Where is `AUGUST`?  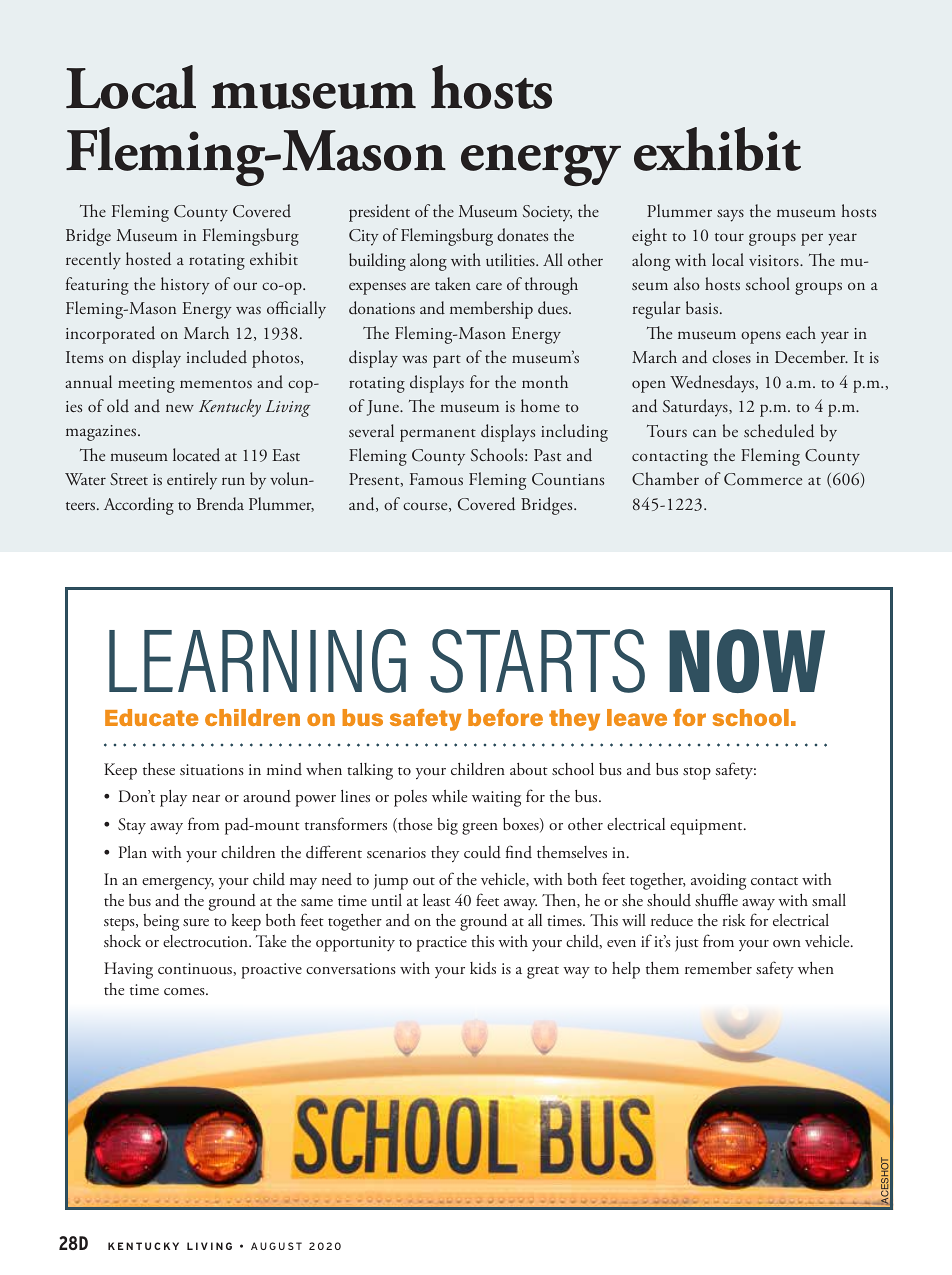
AUGUST is located at coordinates (276, 1246).
